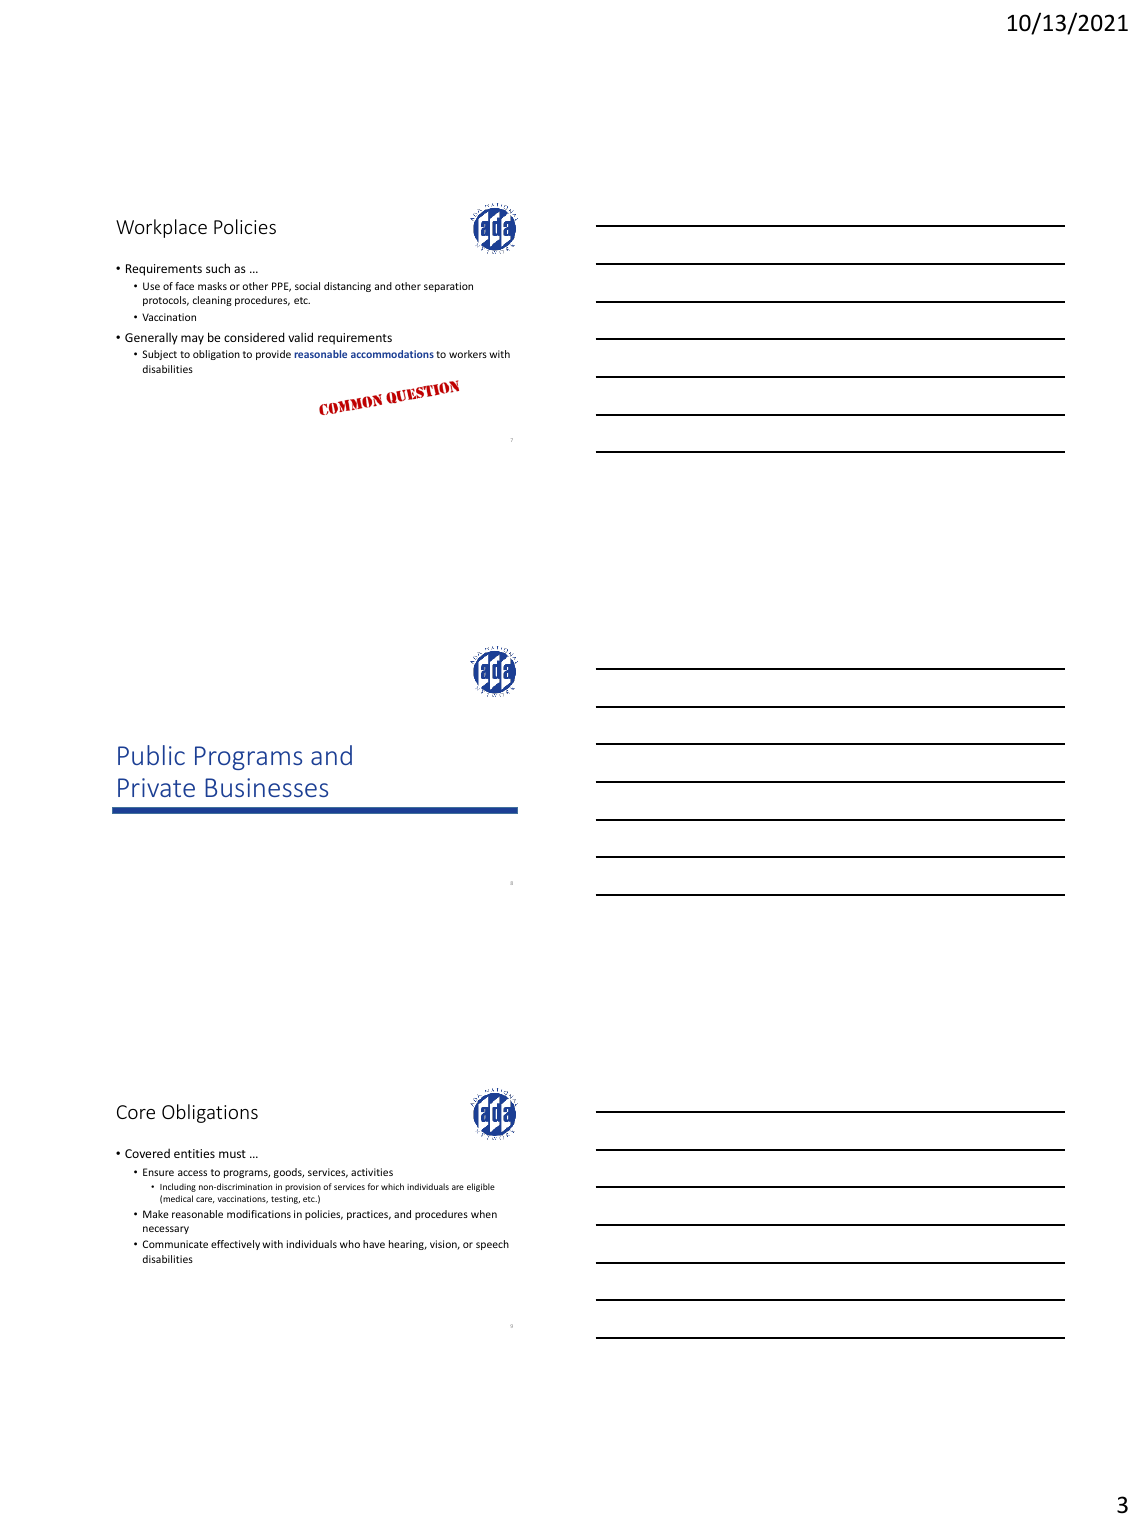  Describe the element at coordinates (266, 787) in the page. I see `Businesses` at that location.
